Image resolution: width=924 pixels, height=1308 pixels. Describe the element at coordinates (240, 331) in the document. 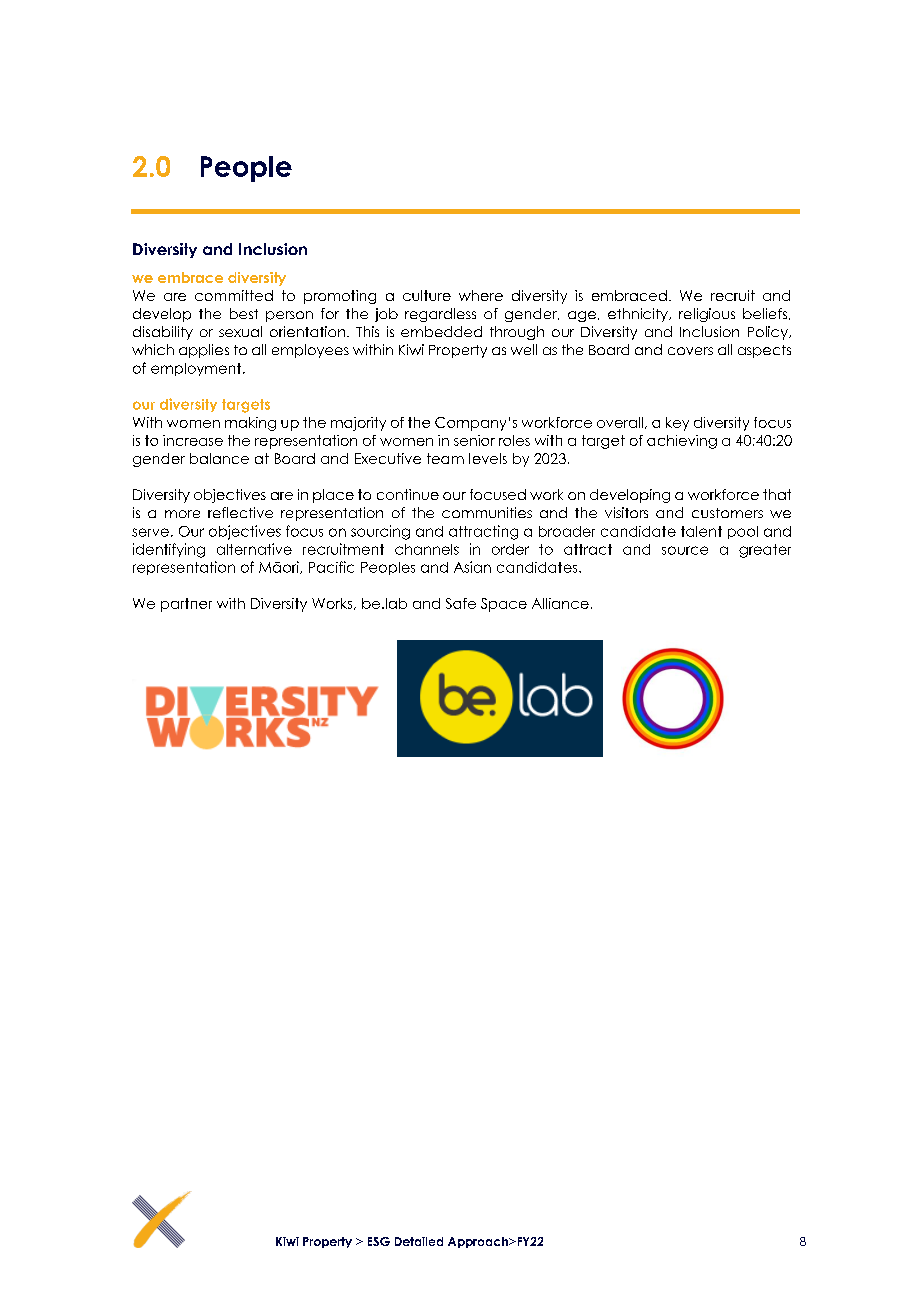

I see `sexual` at that location.
